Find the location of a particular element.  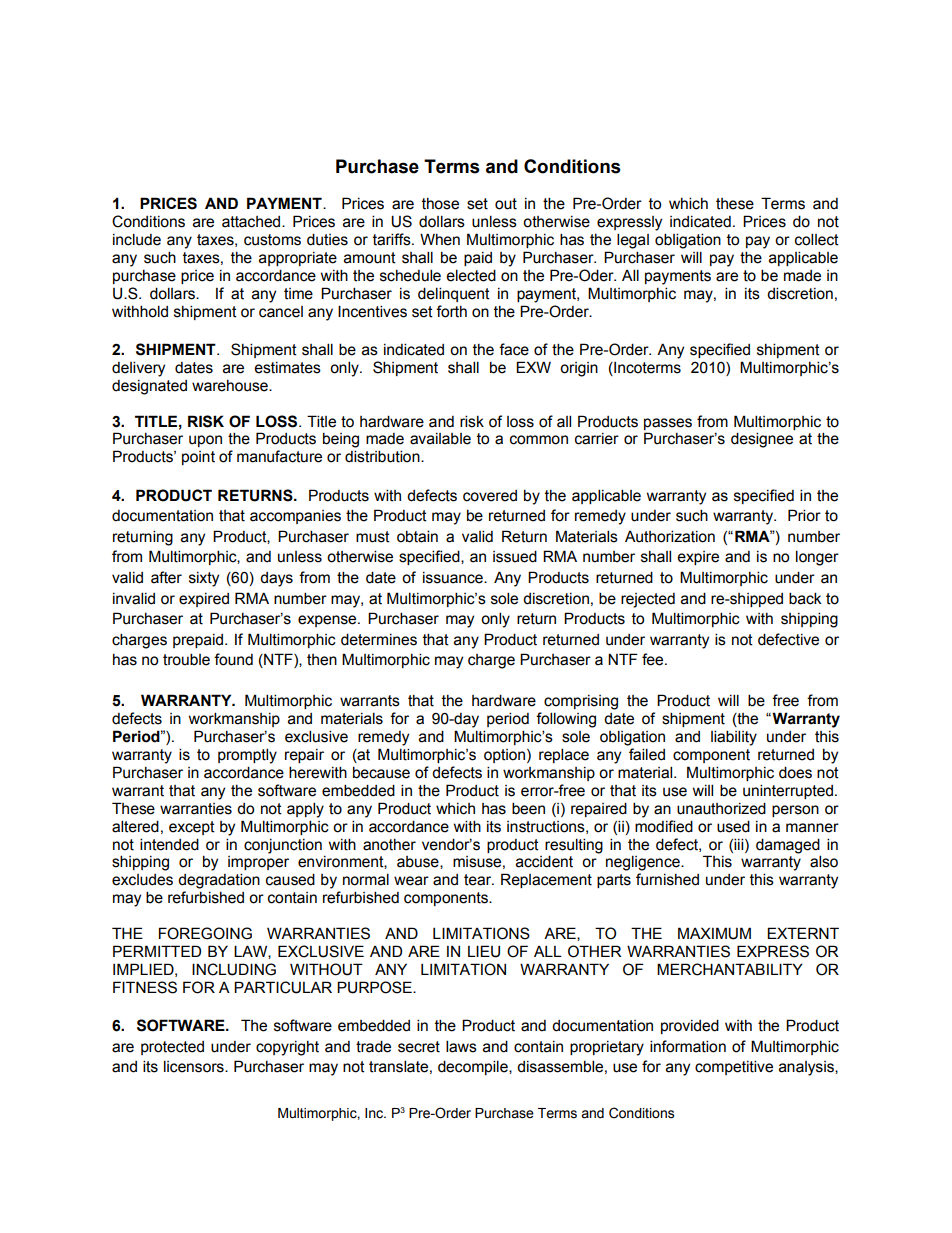

damaged is located at coordinates (788, 846).
